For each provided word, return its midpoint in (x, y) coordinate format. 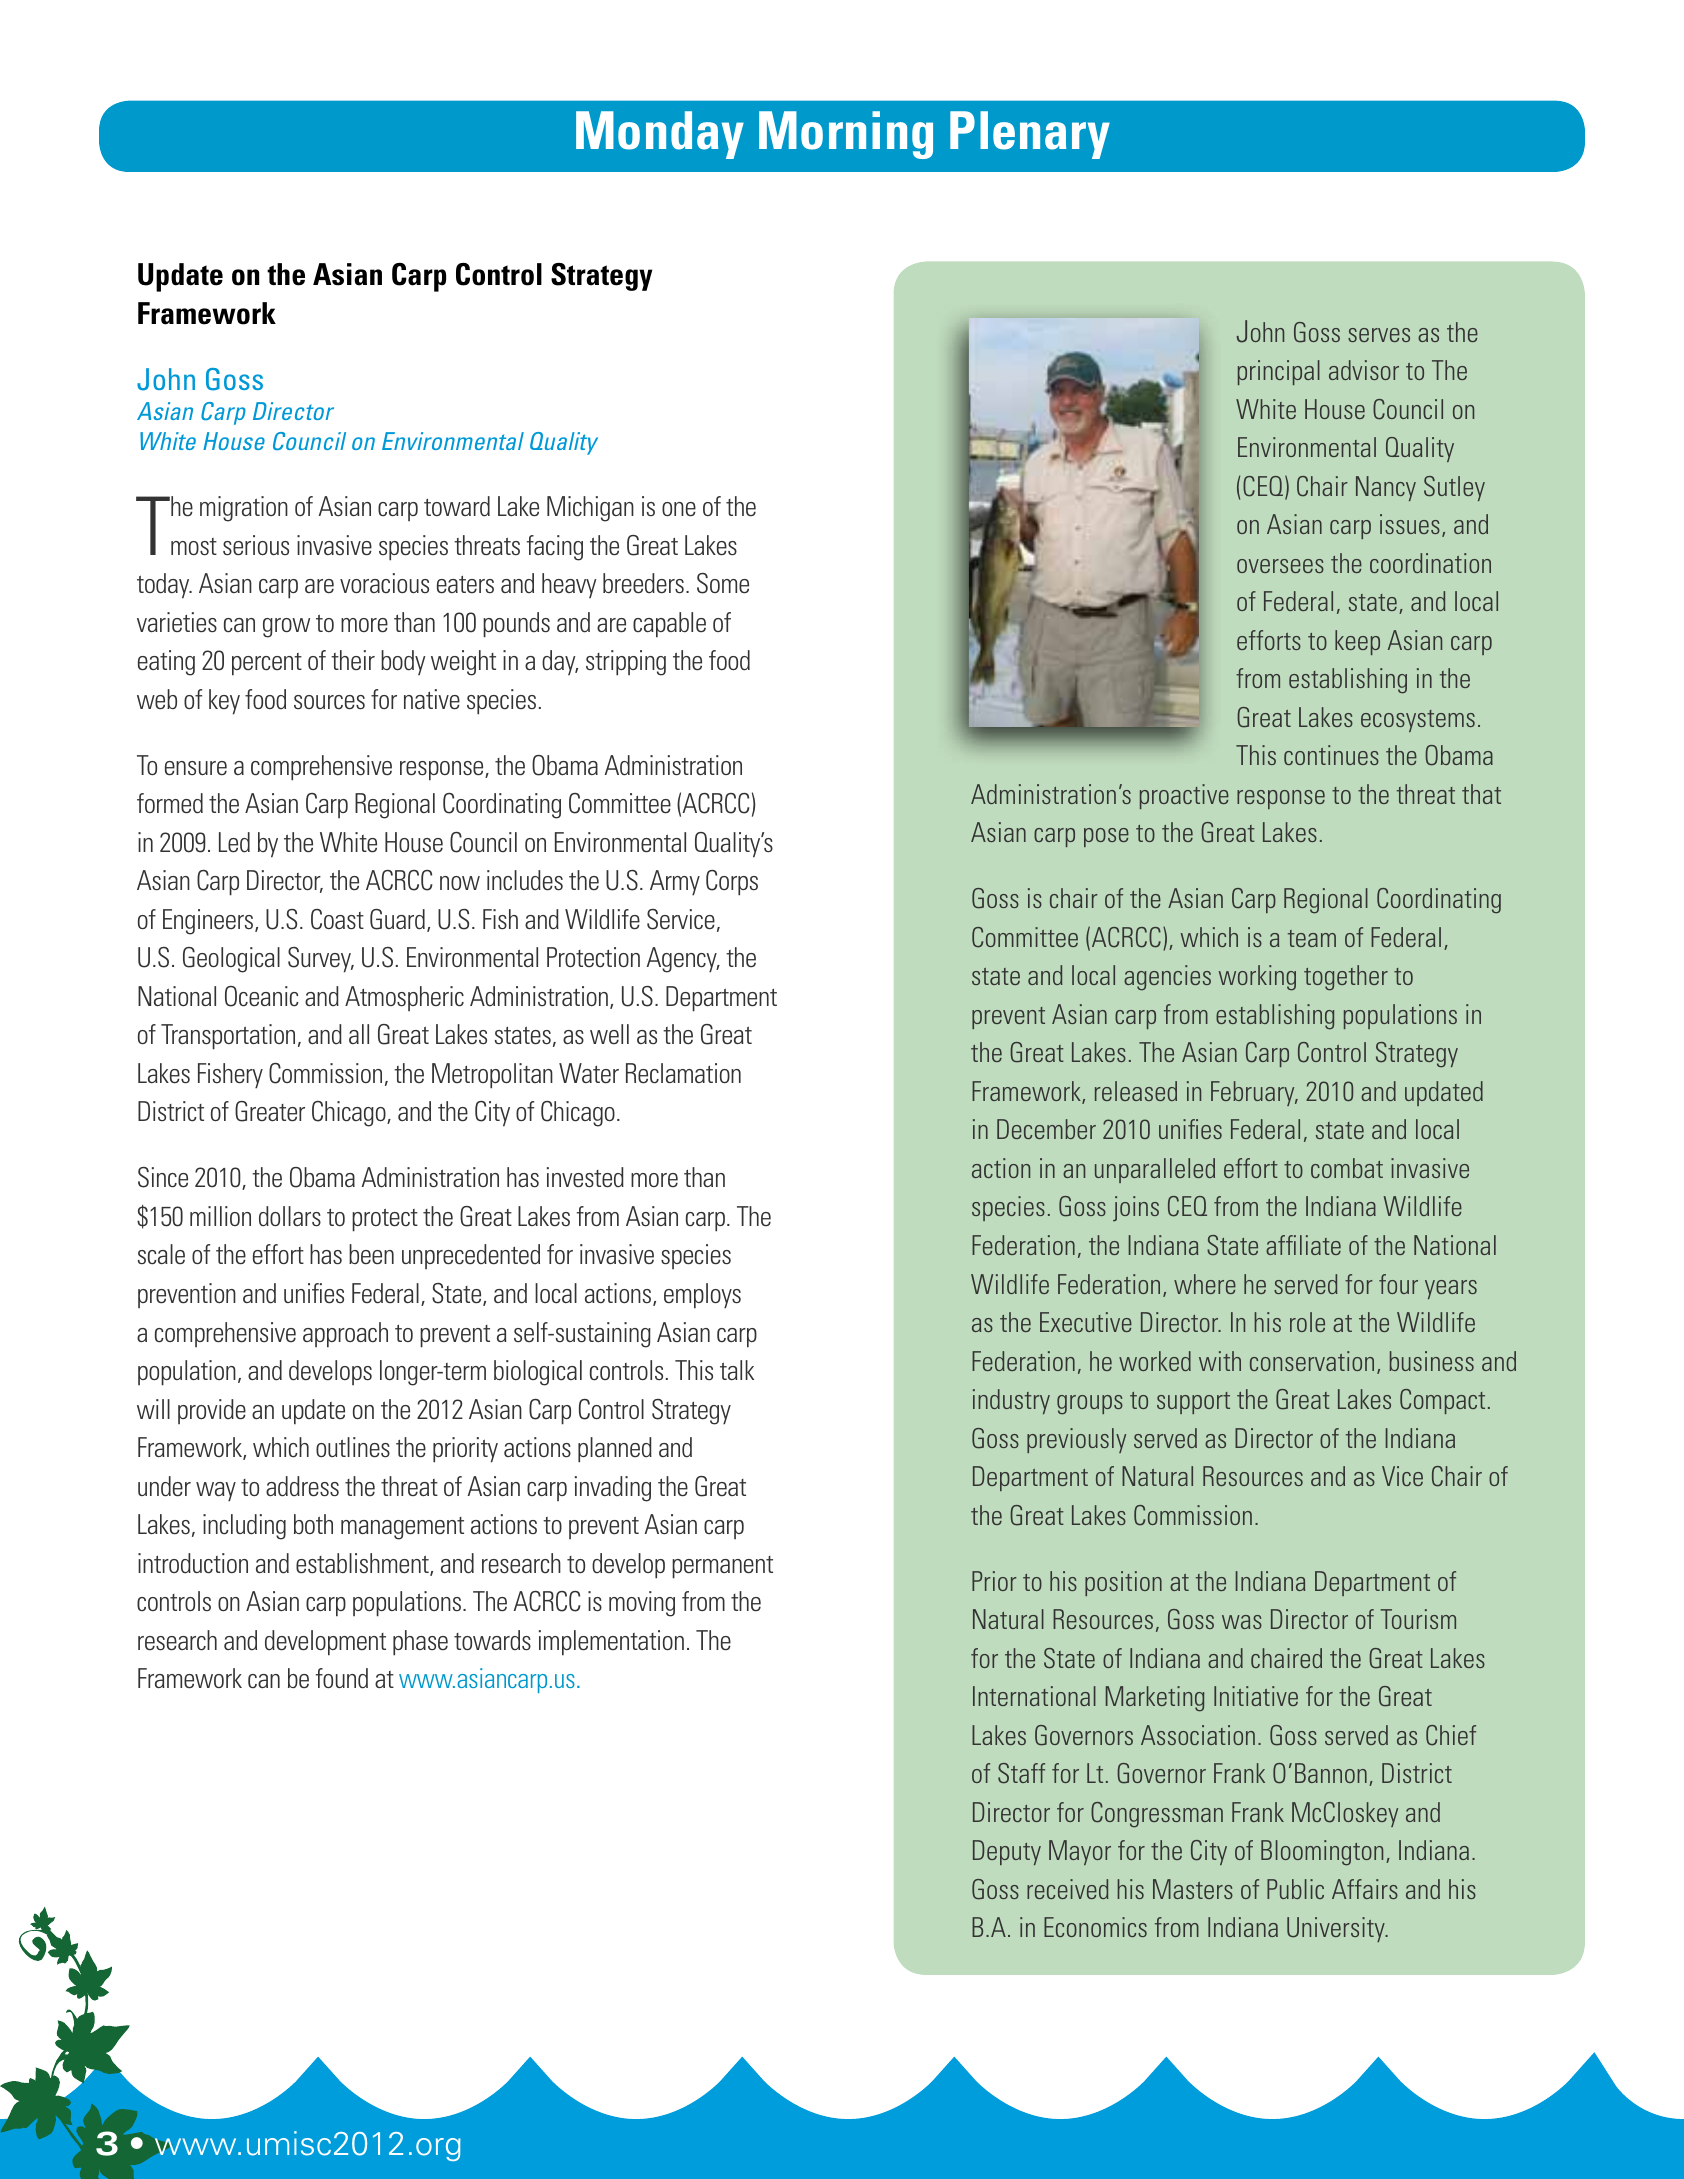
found (342, 1678)
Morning (846, 135)
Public (1295, 1889)
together (1346, 978)
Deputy (1007, 1852)
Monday (660, 135)
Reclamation (683, 1073)
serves (1379, 335)
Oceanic (262, 996)
